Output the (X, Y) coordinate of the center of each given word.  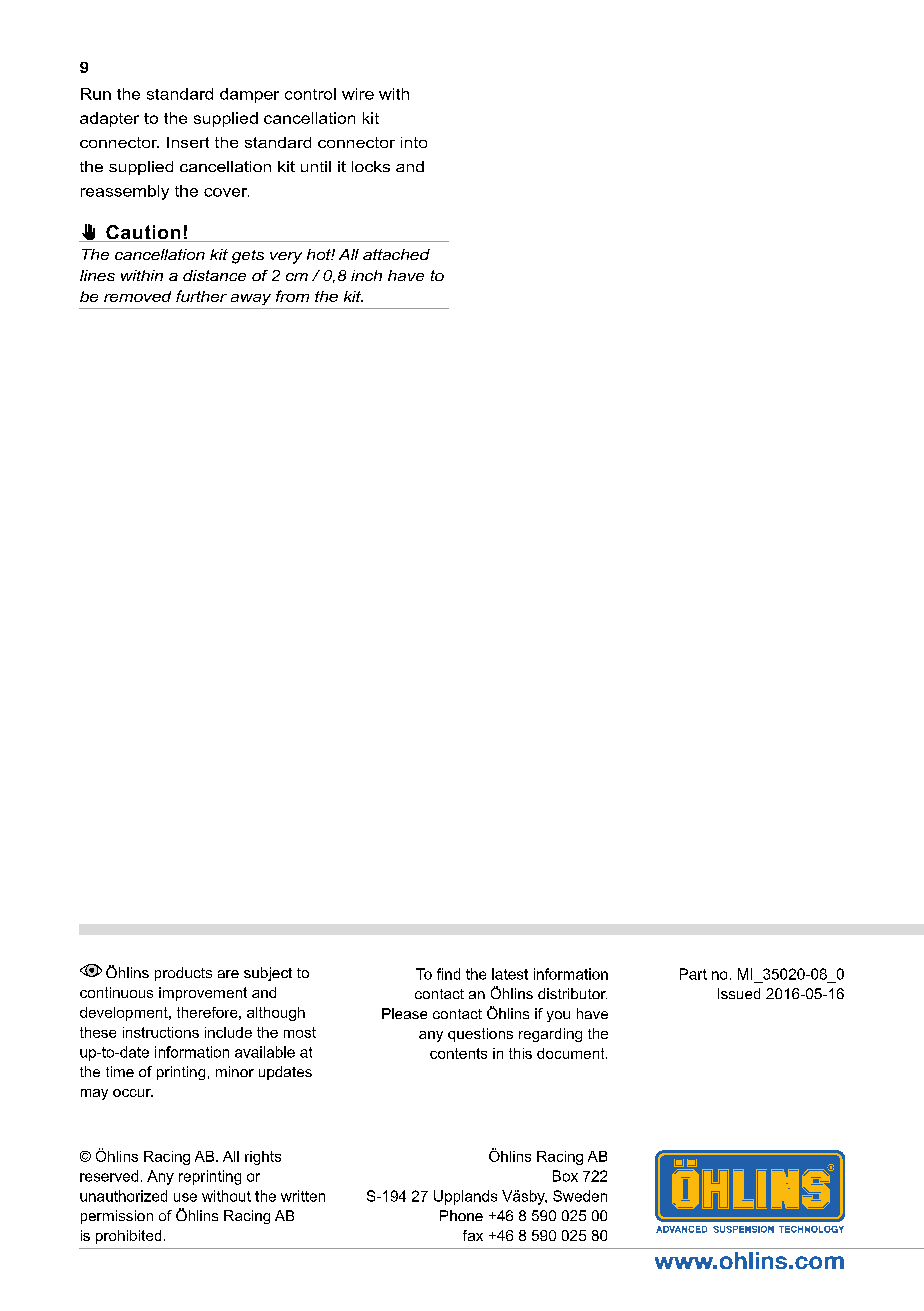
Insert (188, 142)
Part (693, 974)
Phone (461, 1215)
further (201, 296)
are (228, 974)
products (183, 974)
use (185, 1197)
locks (371, 166)
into (414, 142)
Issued (739, 993)
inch (366, 275)
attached (396, 254)
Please (404, 1013)
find (448, 974)
